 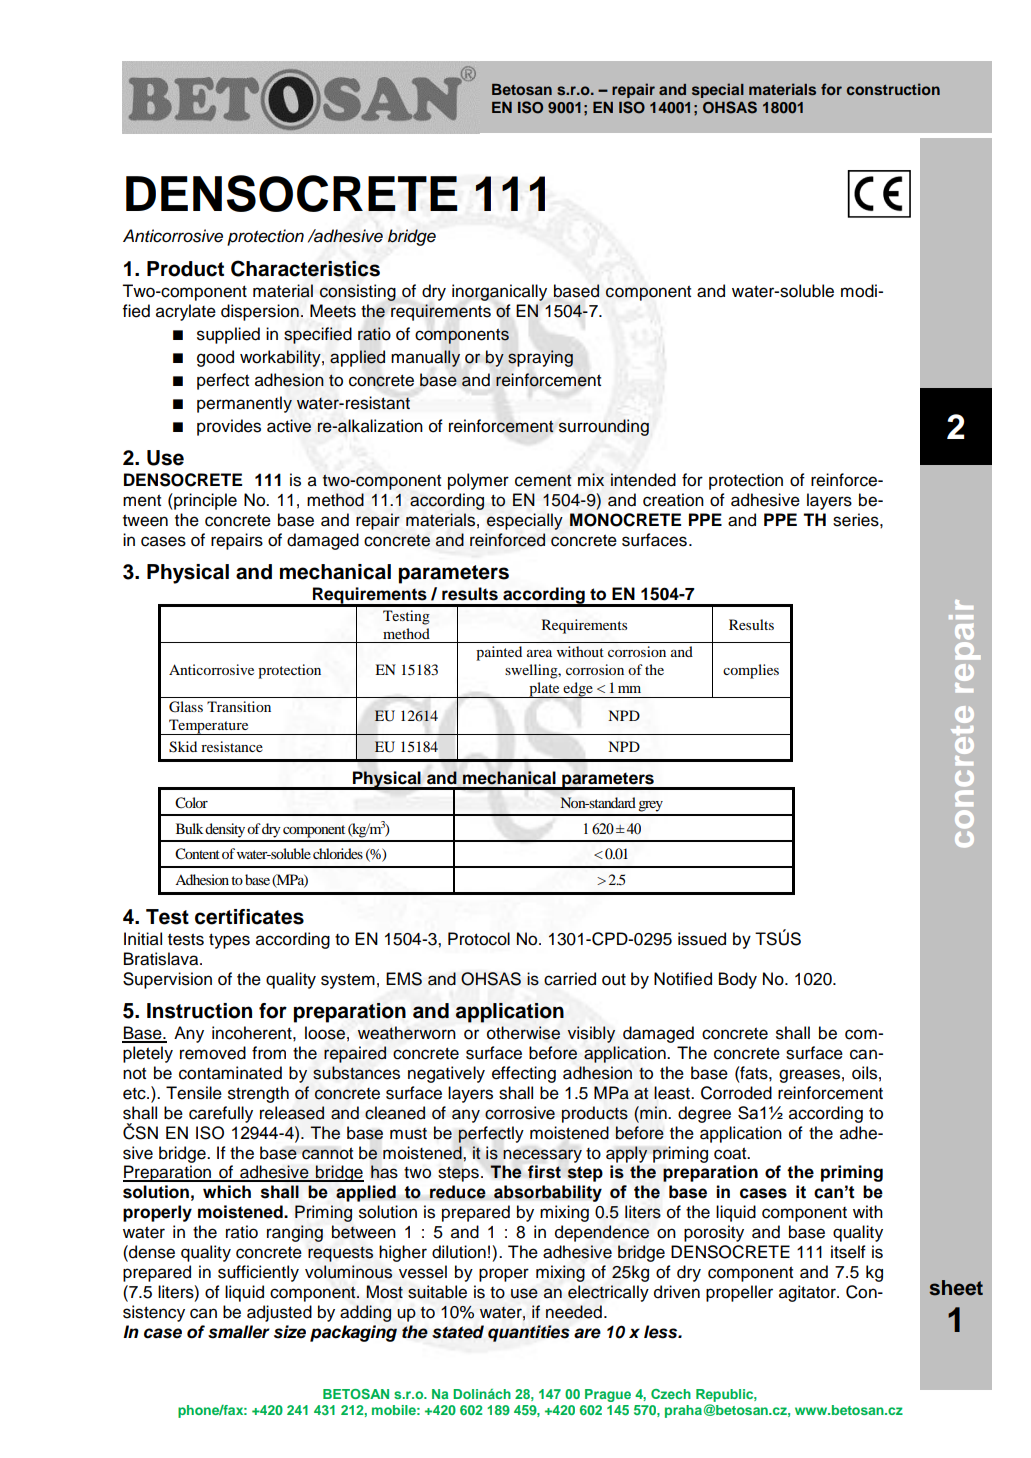 I want to click on creation, so click(x=673, y=500).
